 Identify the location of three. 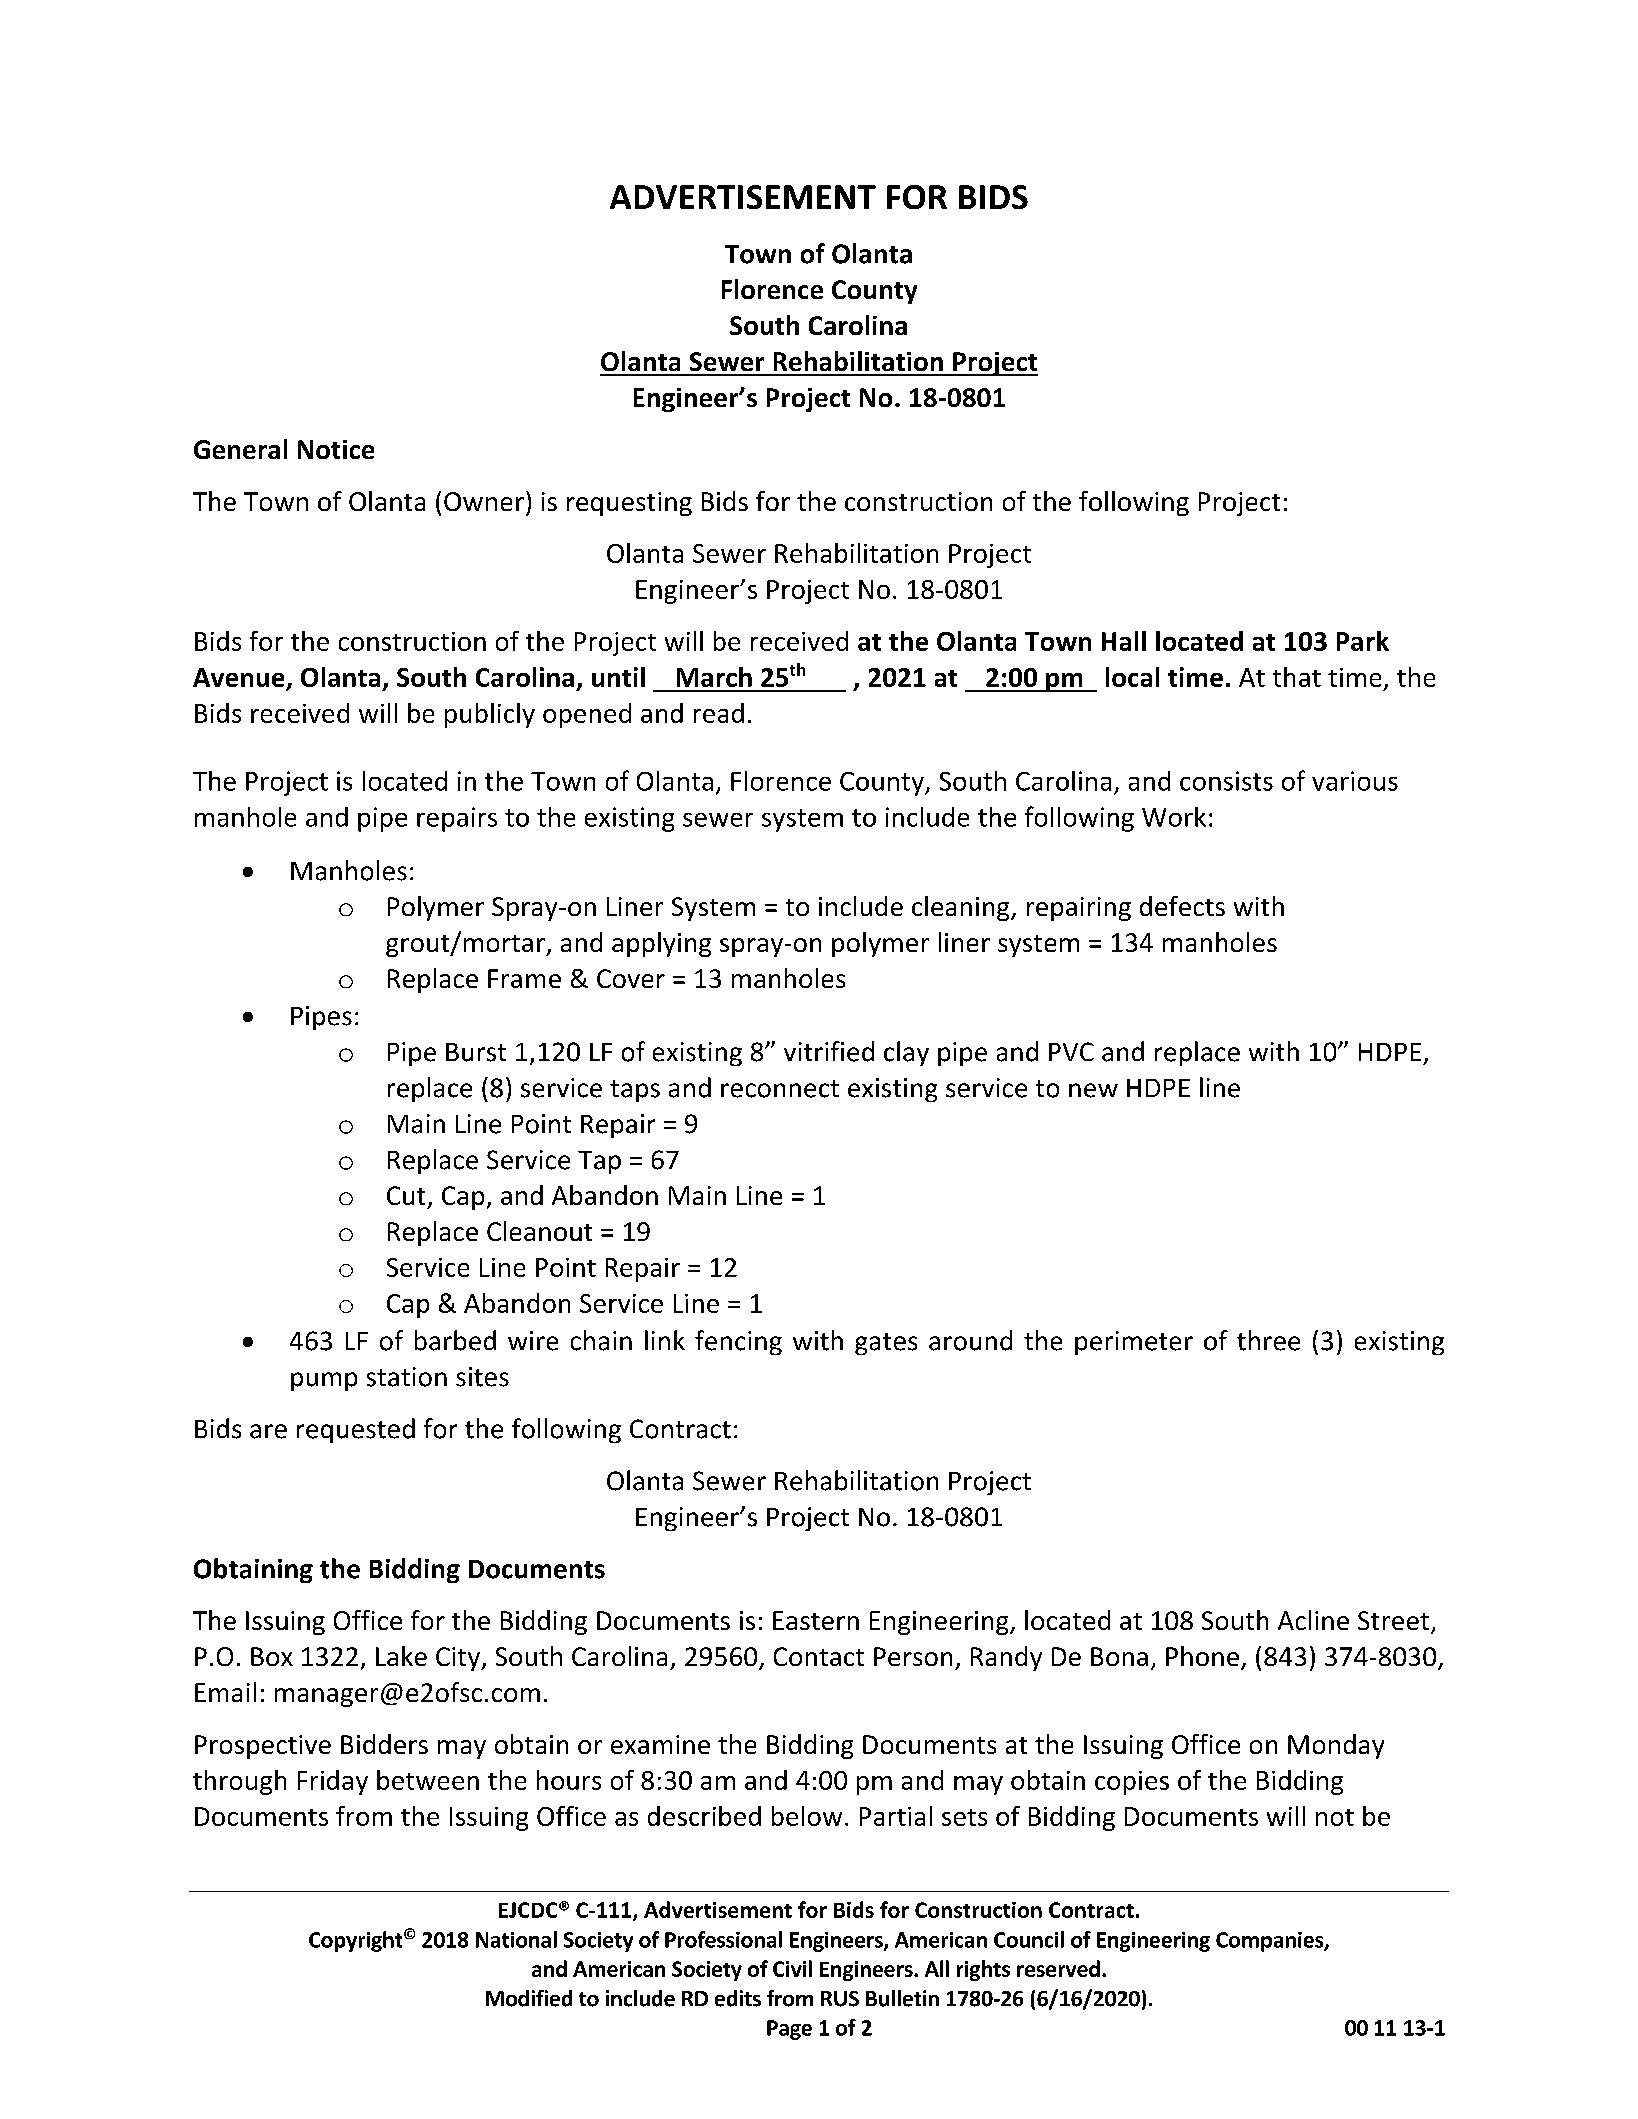
(1268, 1340).
